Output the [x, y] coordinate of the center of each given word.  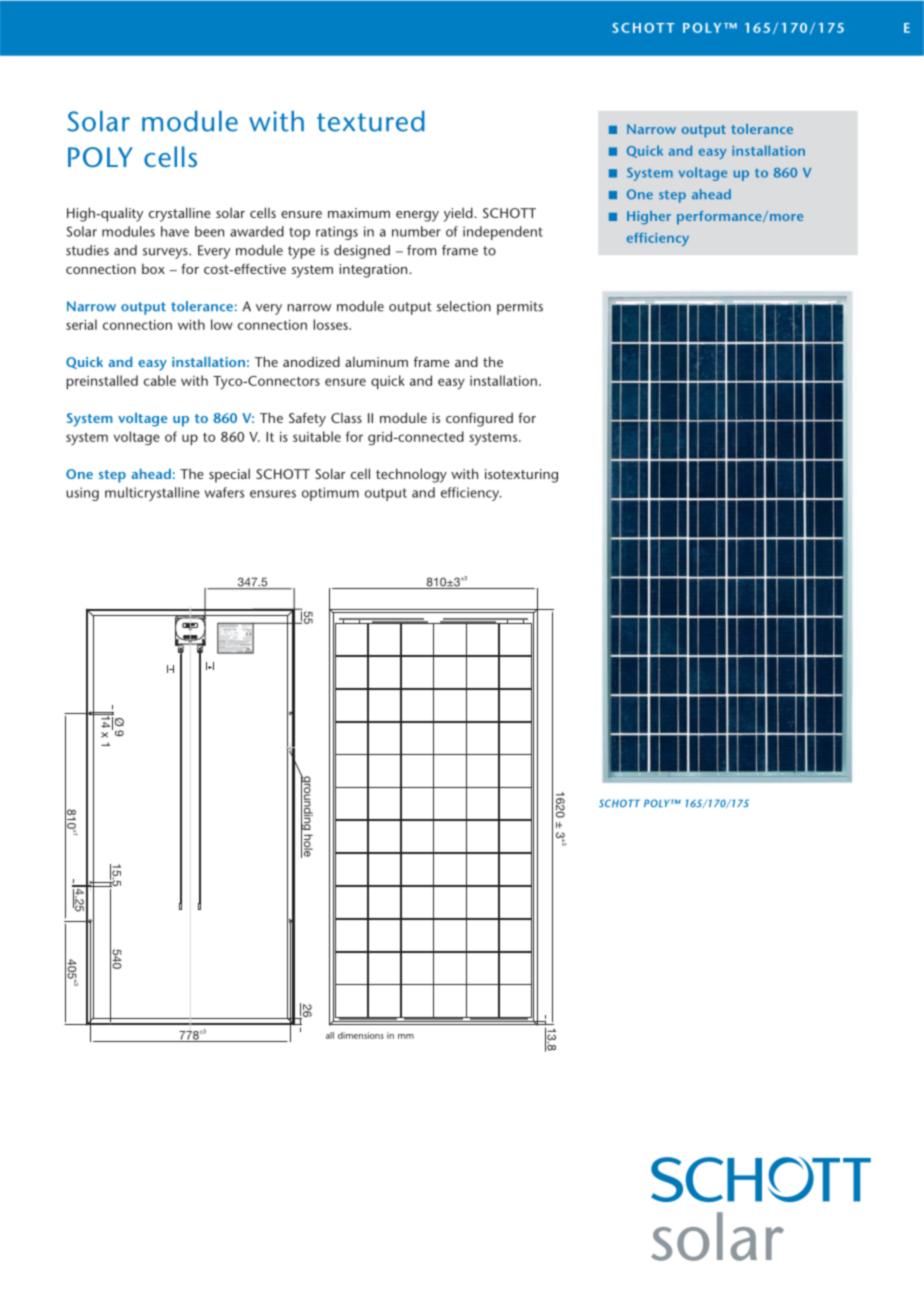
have [175, 231]
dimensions [361, 1035]
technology [411, 475]
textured [371, 121]
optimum [330, 494]
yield [459, 214]
